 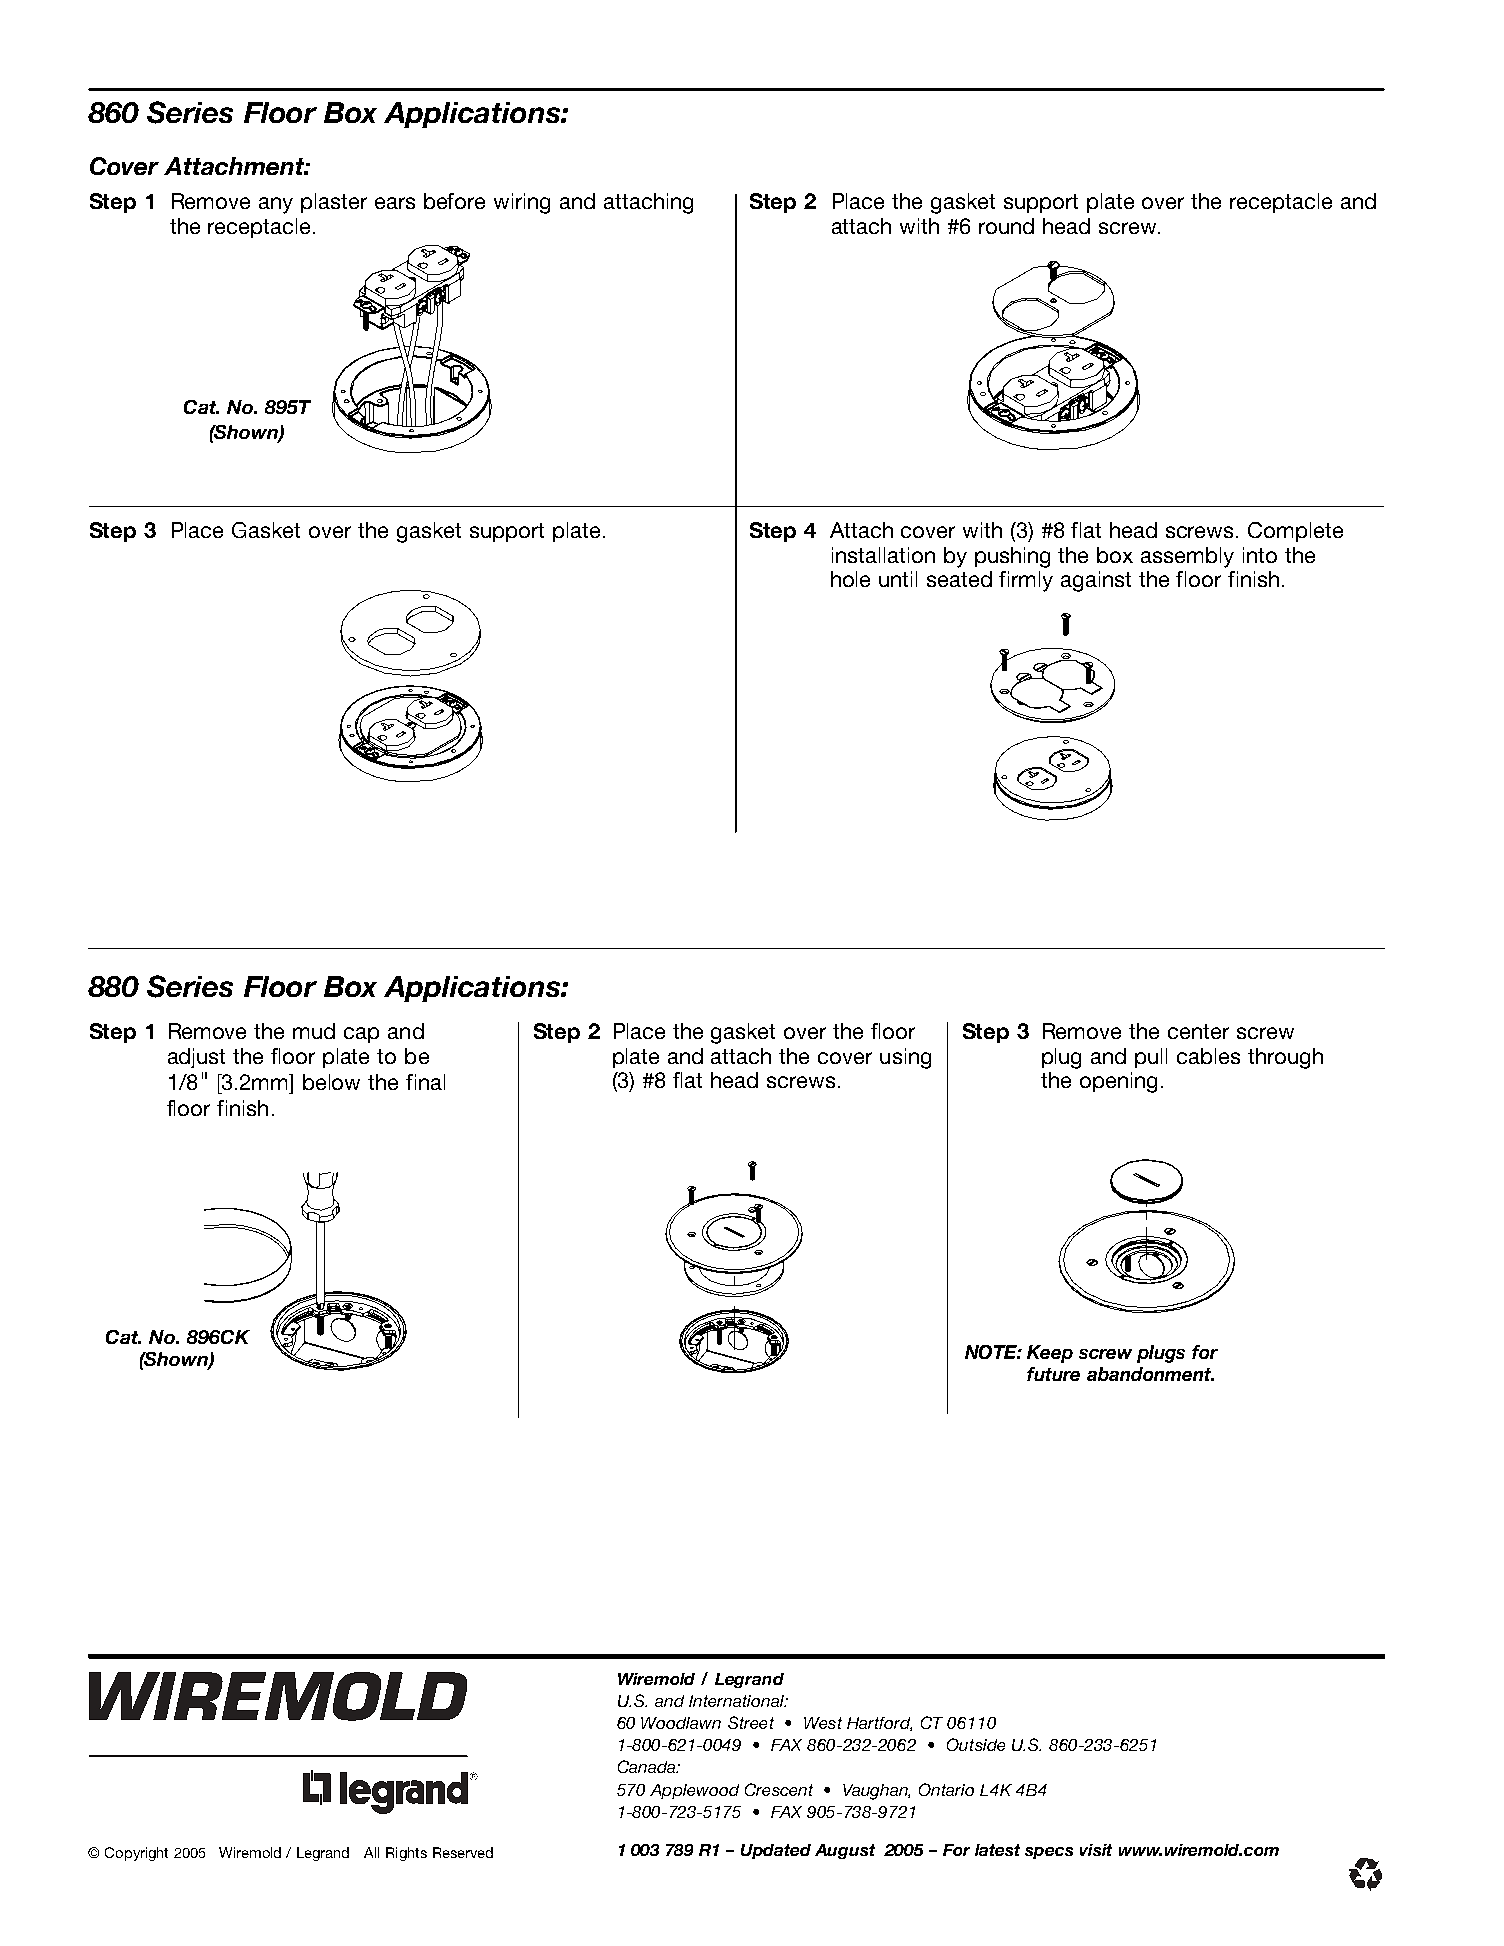 I want to click on International, so click(x=737, y=1701).
